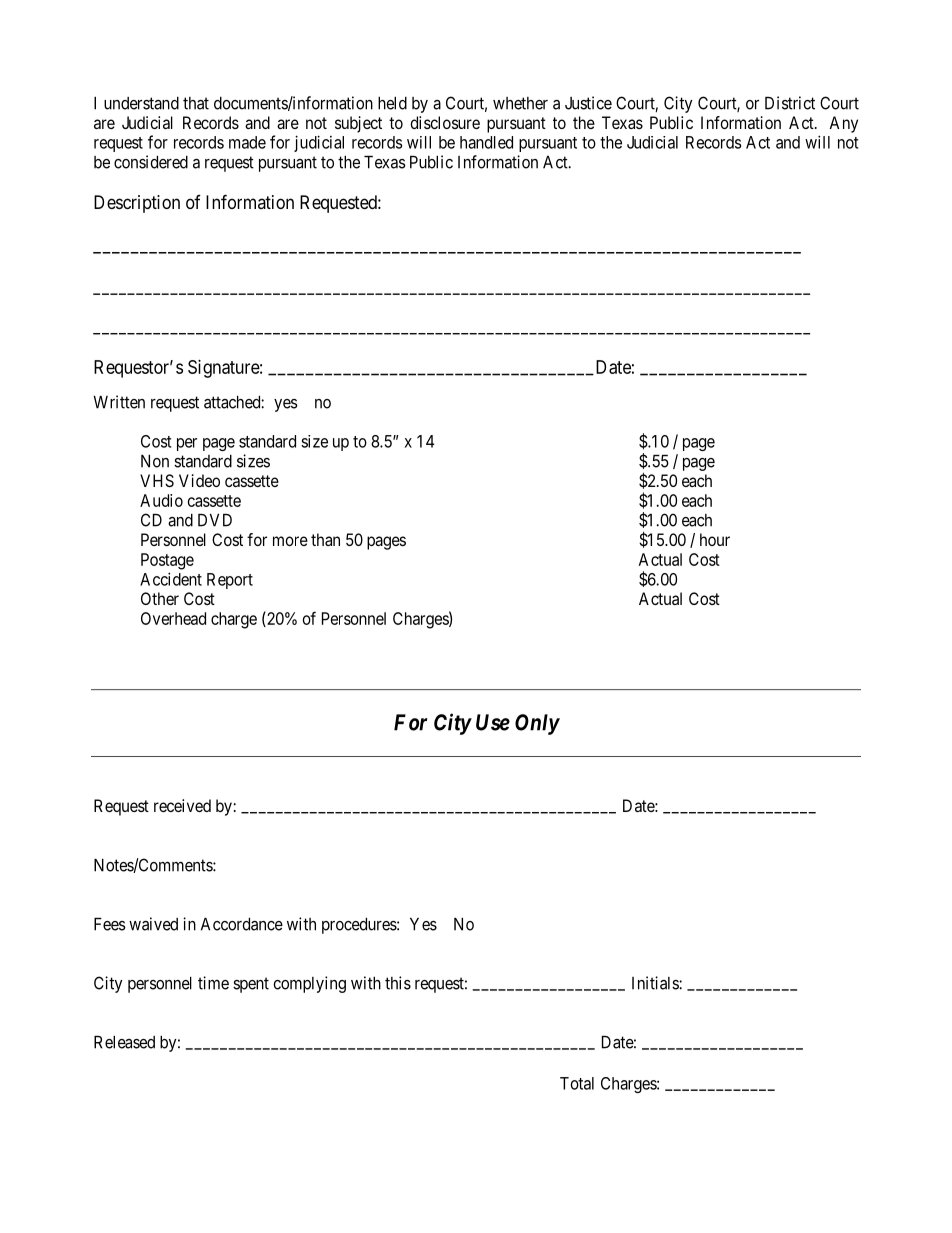  What do you see at coordinates (119, 402) in the screenshot?
I see `Written` at bounding box center [119, 402].
